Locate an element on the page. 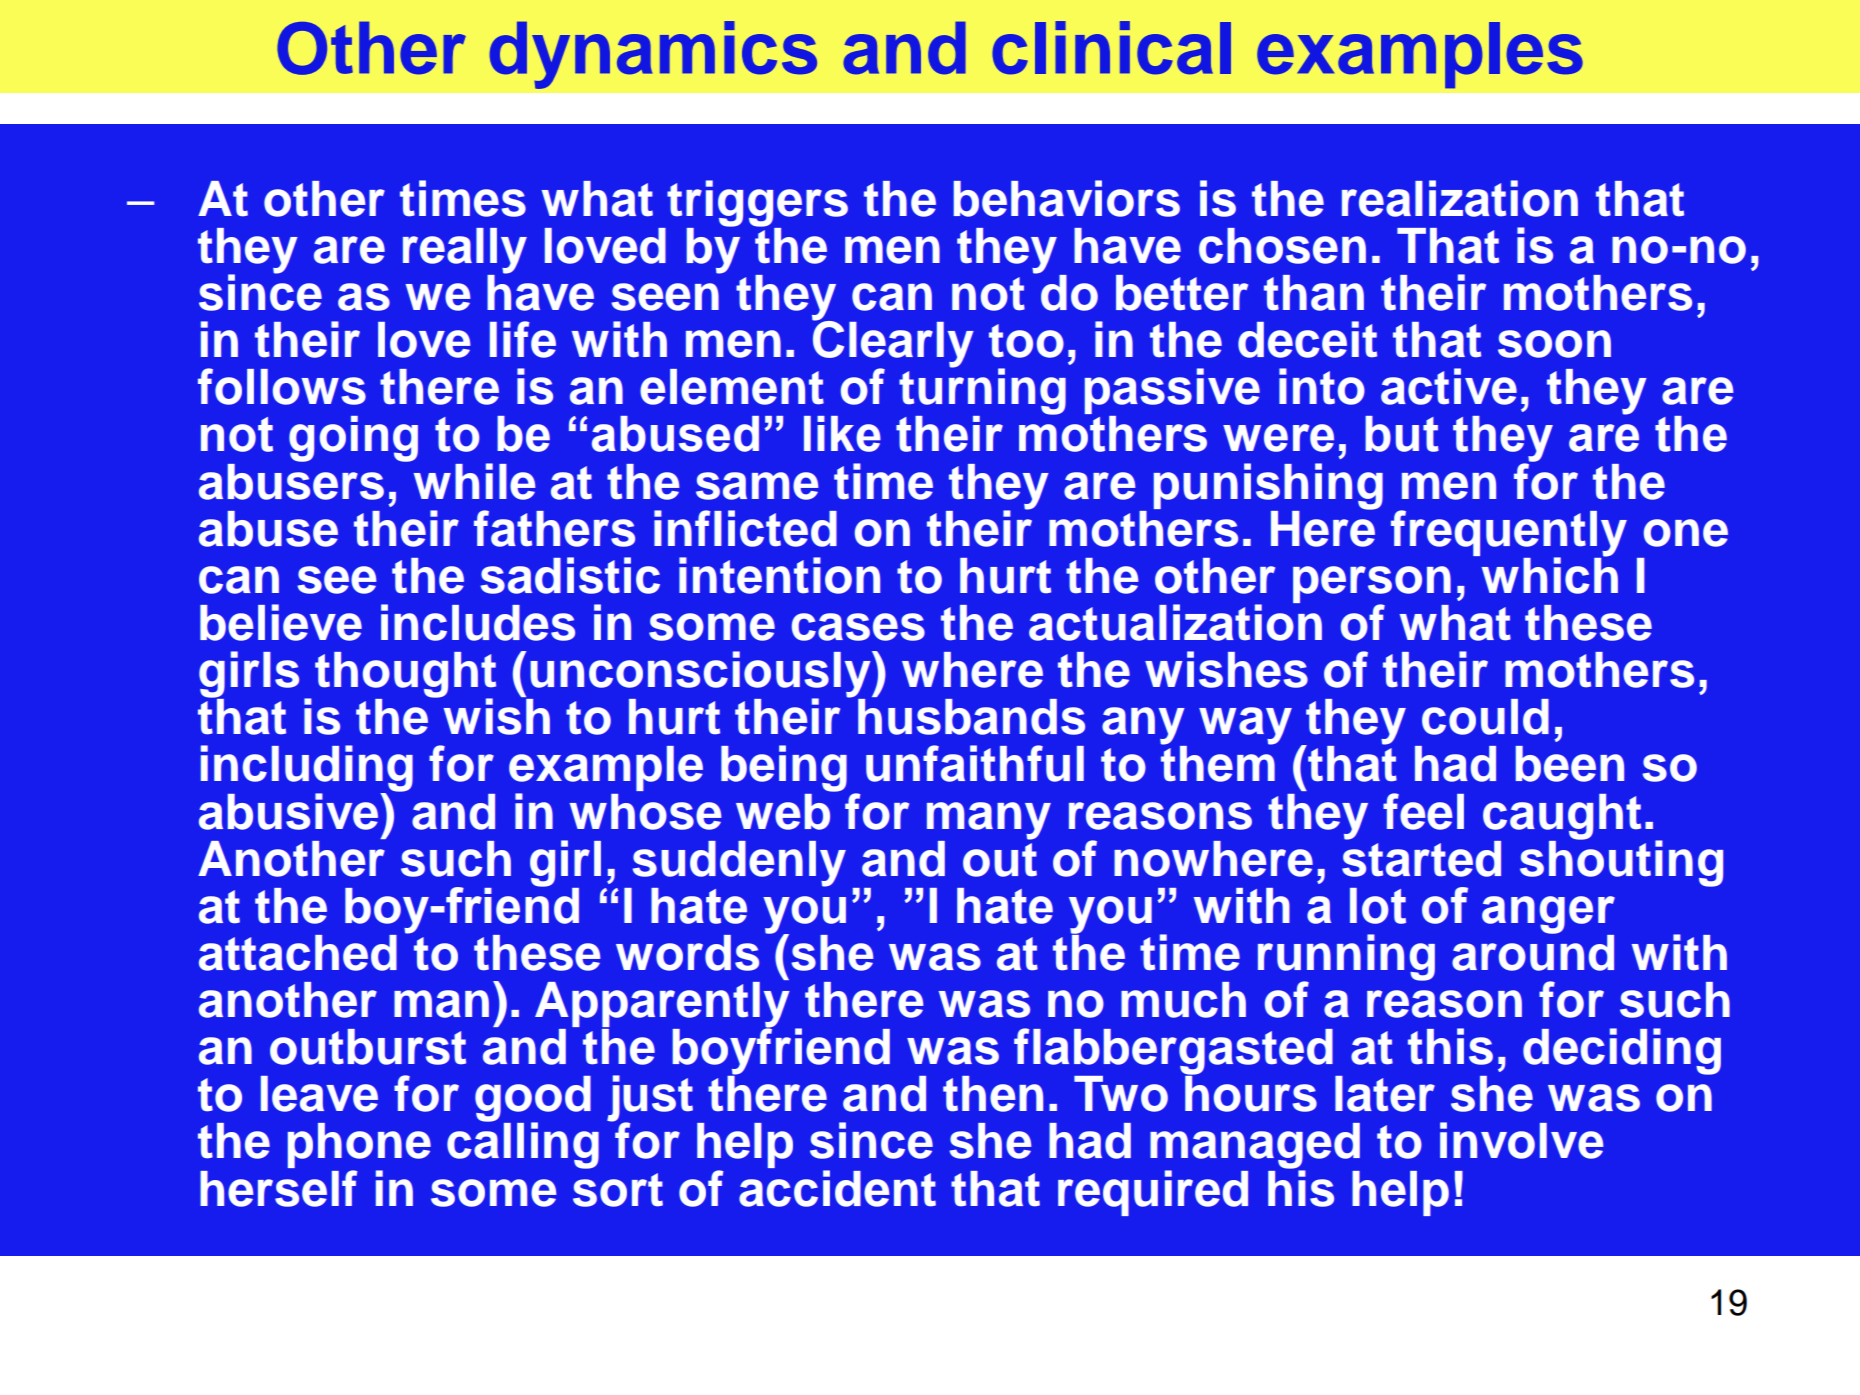 Image resolution: width=1860 pixels, height=1395 pixels. including is located at coordinates (307, 769).
